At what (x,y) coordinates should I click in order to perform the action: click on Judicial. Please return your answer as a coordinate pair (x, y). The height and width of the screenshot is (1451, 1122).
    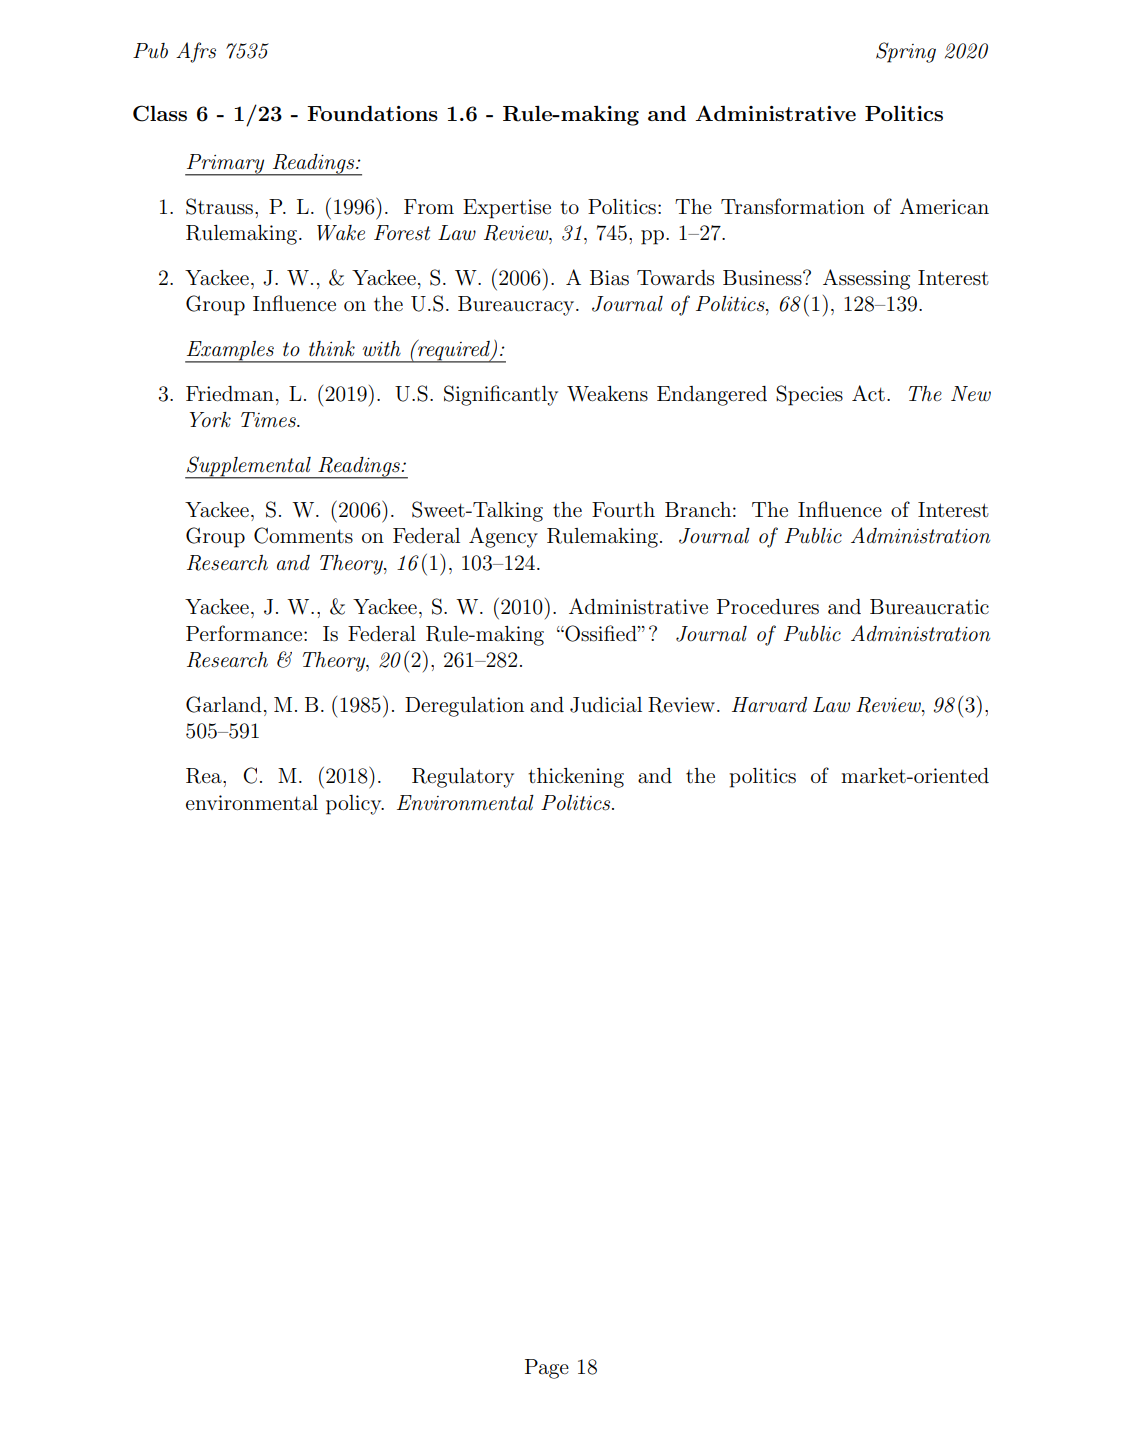
    Looking at the image, I should click on (606, 705).
